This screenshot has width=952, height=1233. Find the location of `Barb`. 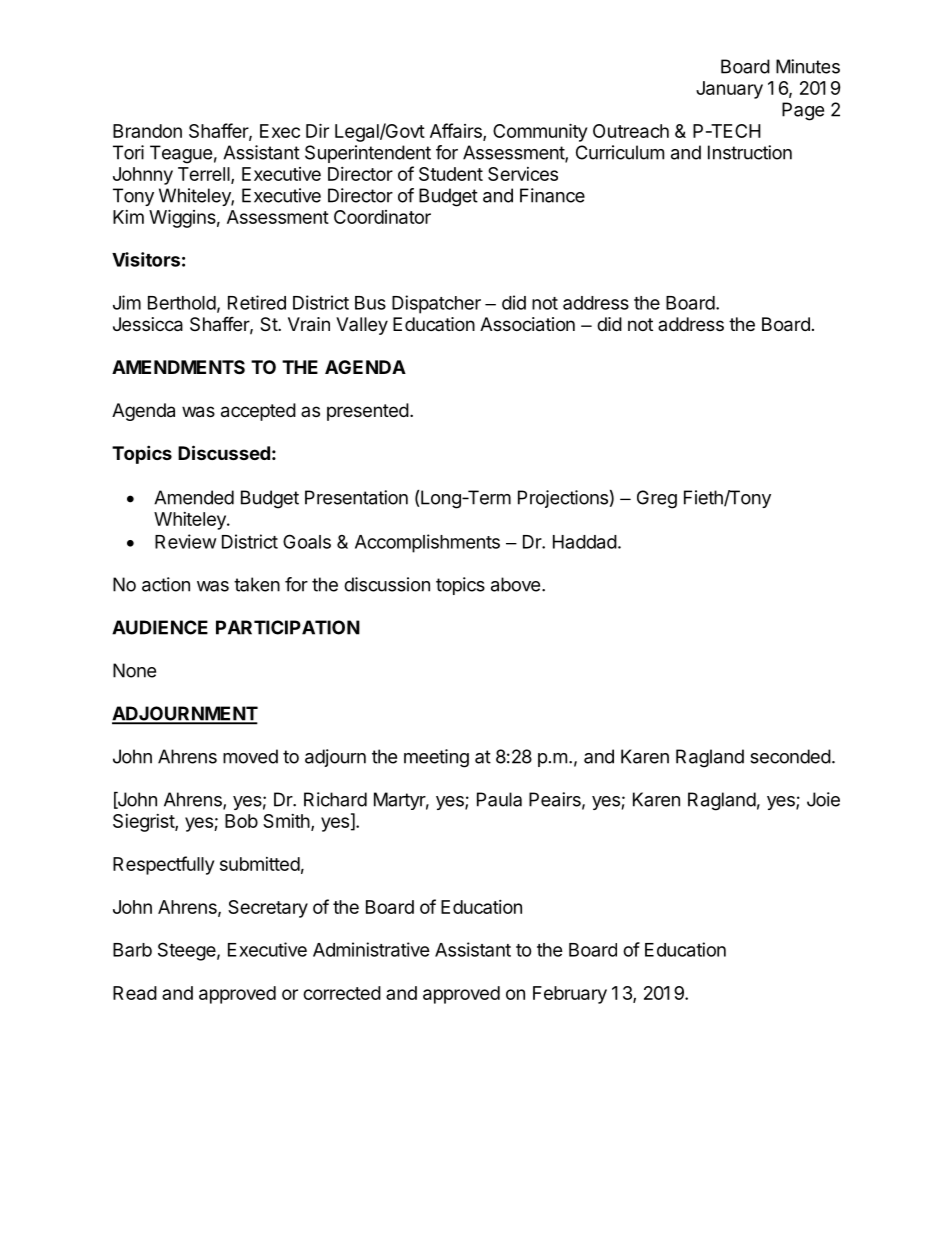

Barb is located at coordinates (132, 950).
